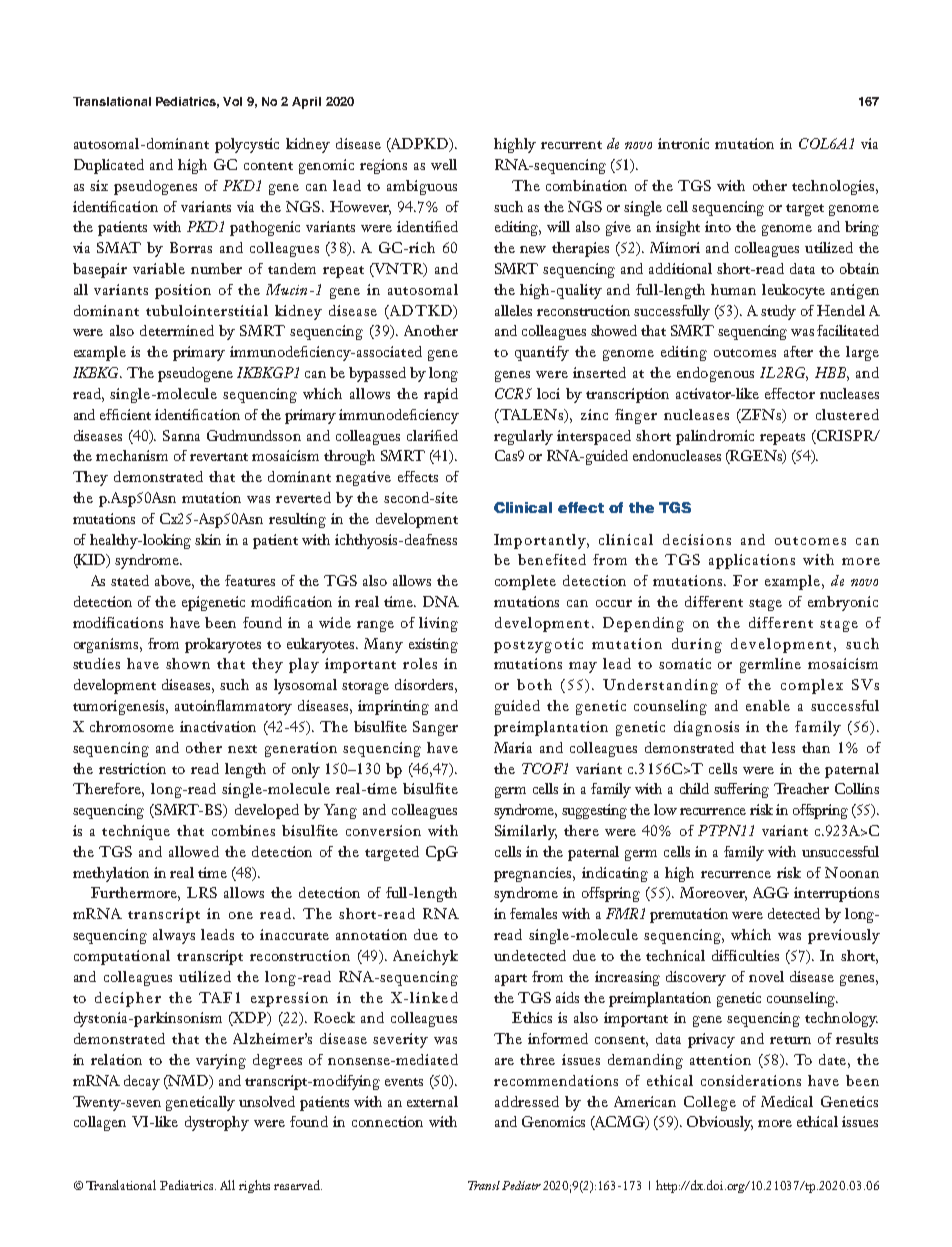  What do you see at coordinates (444, 164) in the screenshot?
I see `well` at bounding box center [444, 164].
